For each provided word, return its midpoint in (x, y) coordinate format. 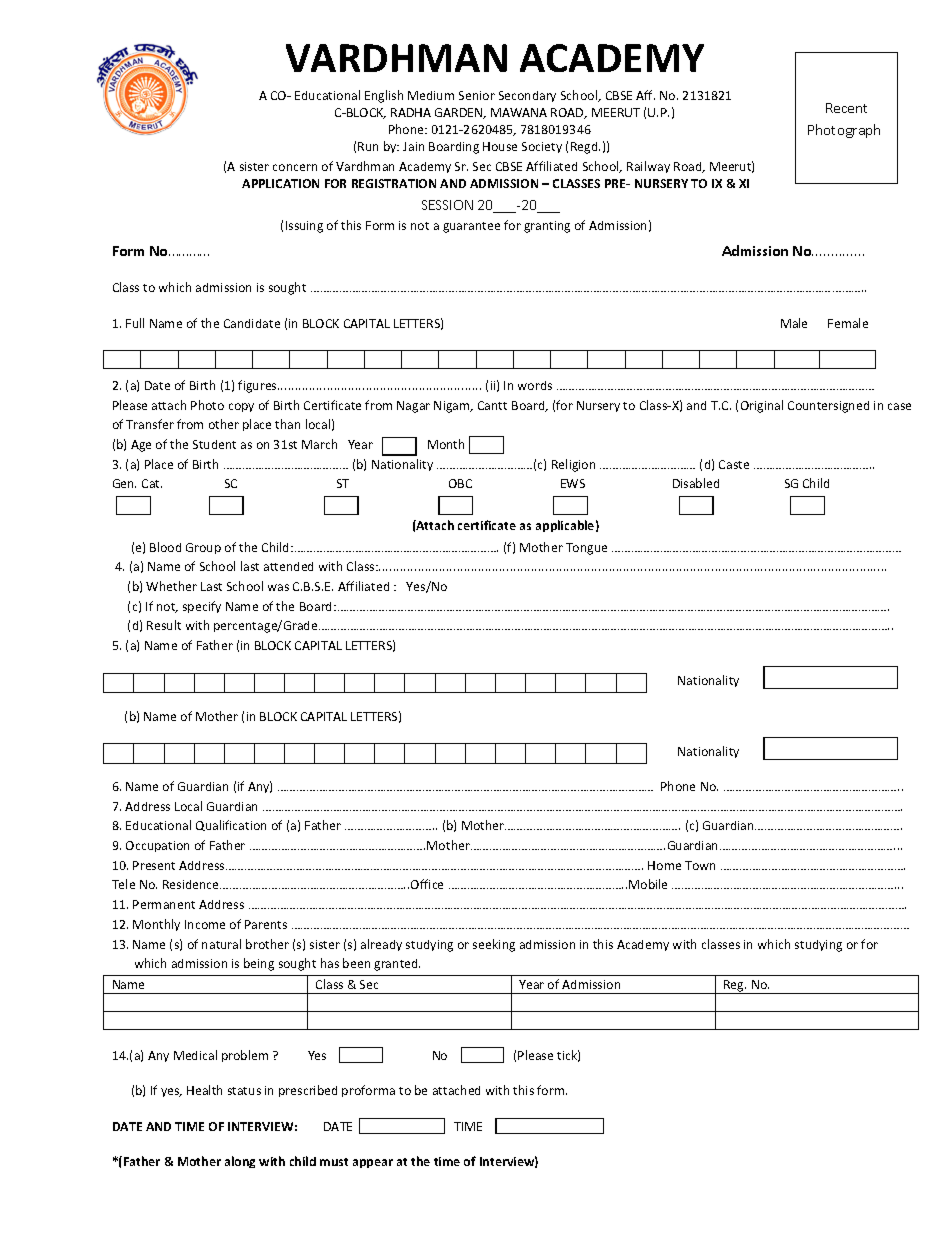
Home (664, 865)
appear (373, 1163)
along (240, 1162)
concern (295, 167)
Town (700, 865)
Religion (573, 465)
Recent (846, 108)
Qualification (231, 825)
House (500, 146)
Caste (734, 464)
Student (214, 444)
